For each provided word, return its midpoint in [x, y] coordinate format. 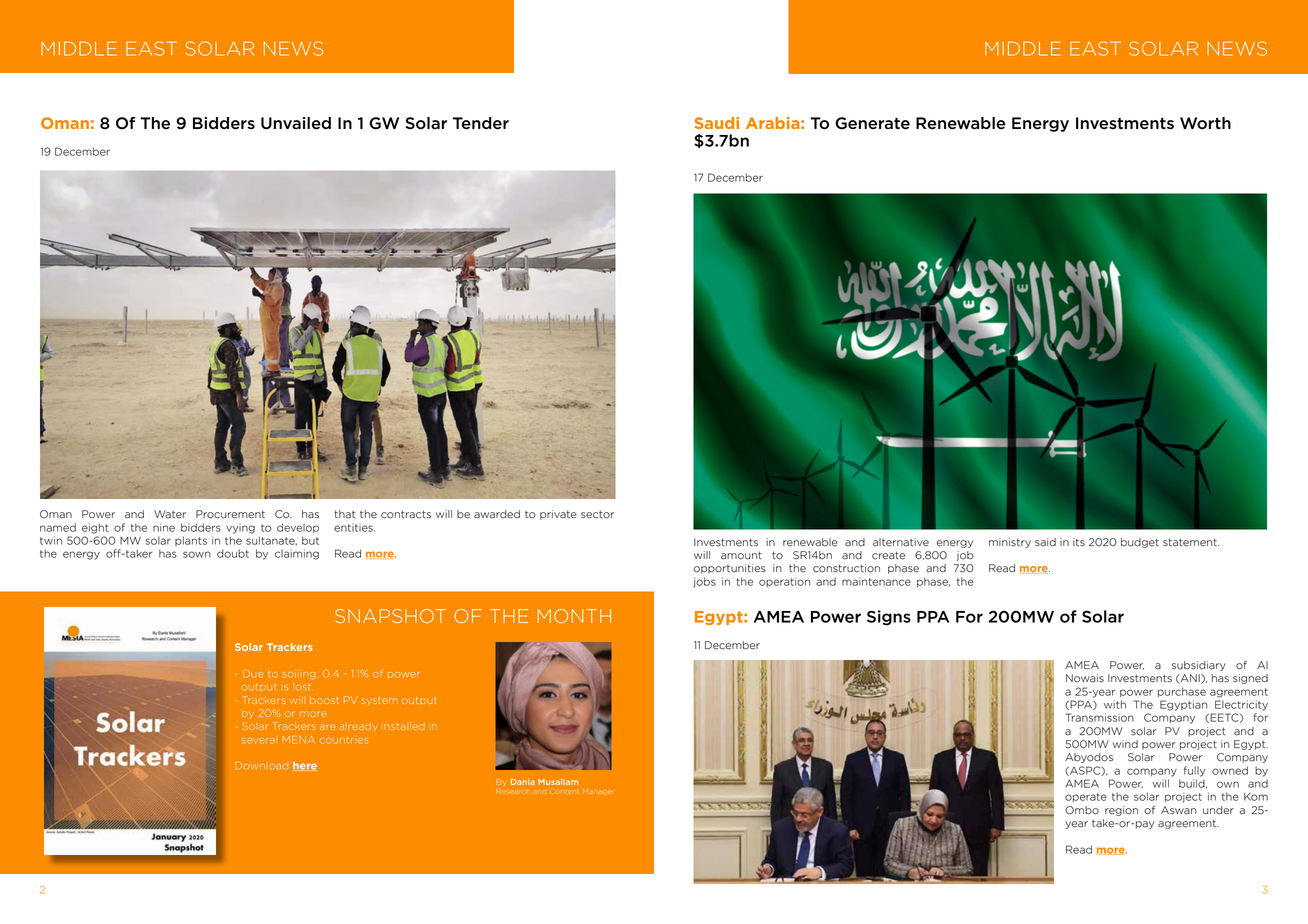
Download [261, 766]
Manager [598, 791]
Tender [481, 123]
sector [597, 514]
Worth [1205, 123]
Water [170, 514]
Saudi [716, 123]
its [1079, 542]
